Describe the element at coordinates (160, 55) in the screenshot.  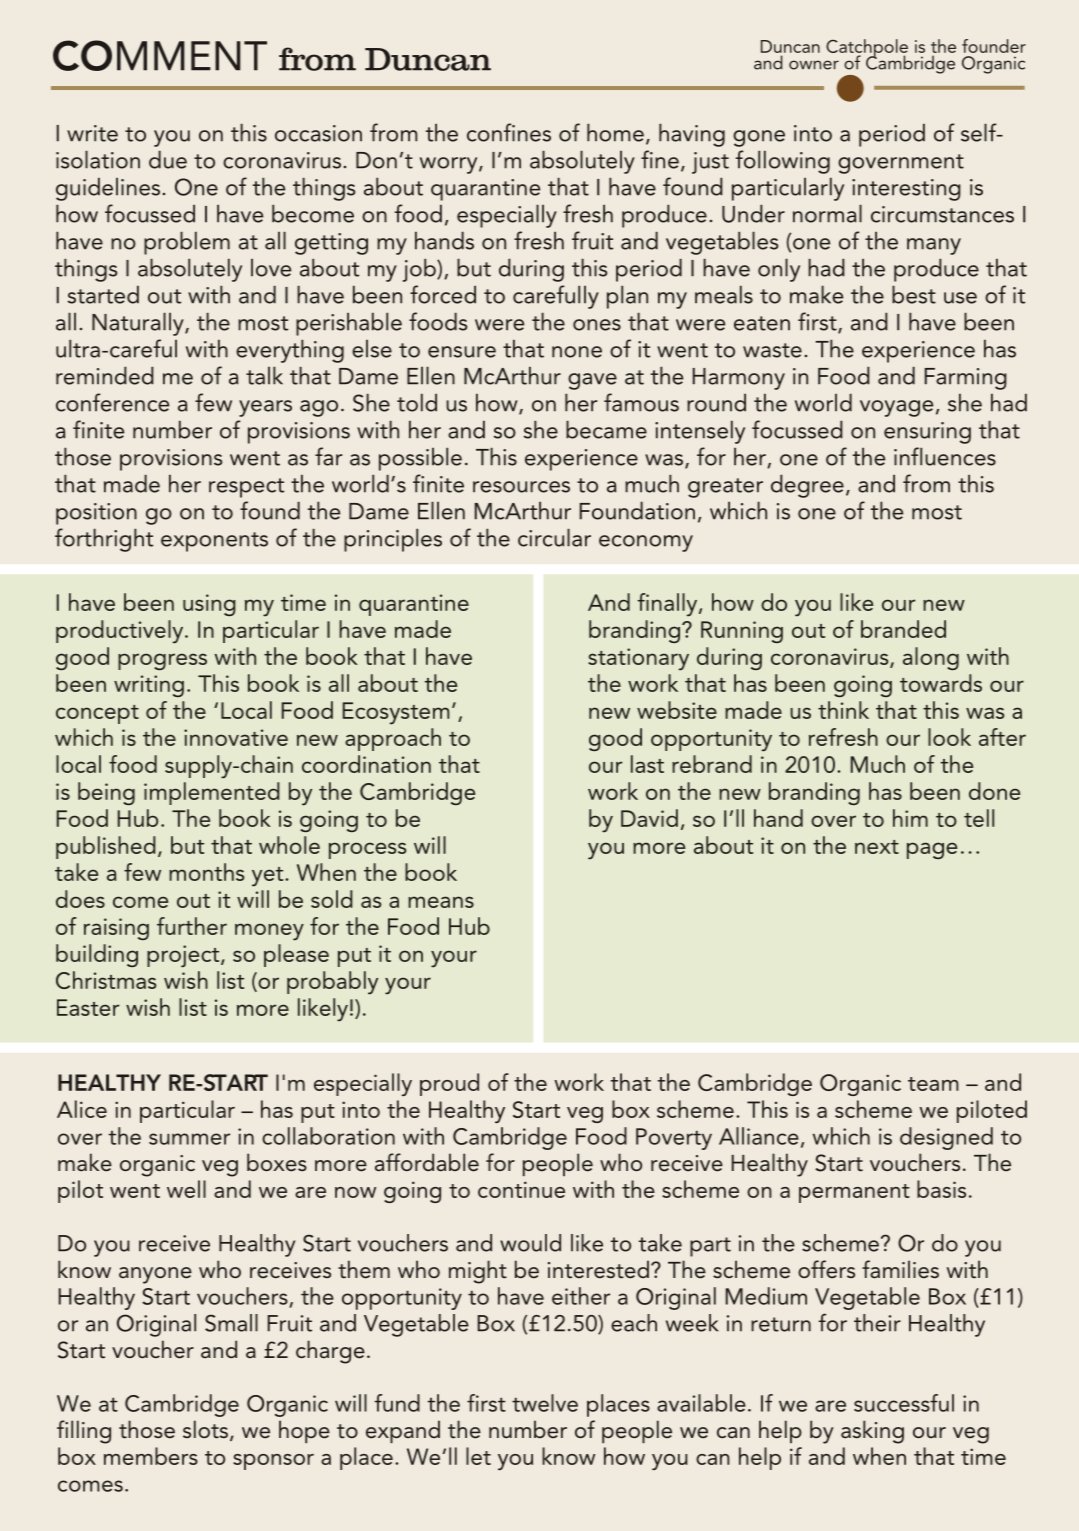
I see `COMMENT` at that location.
